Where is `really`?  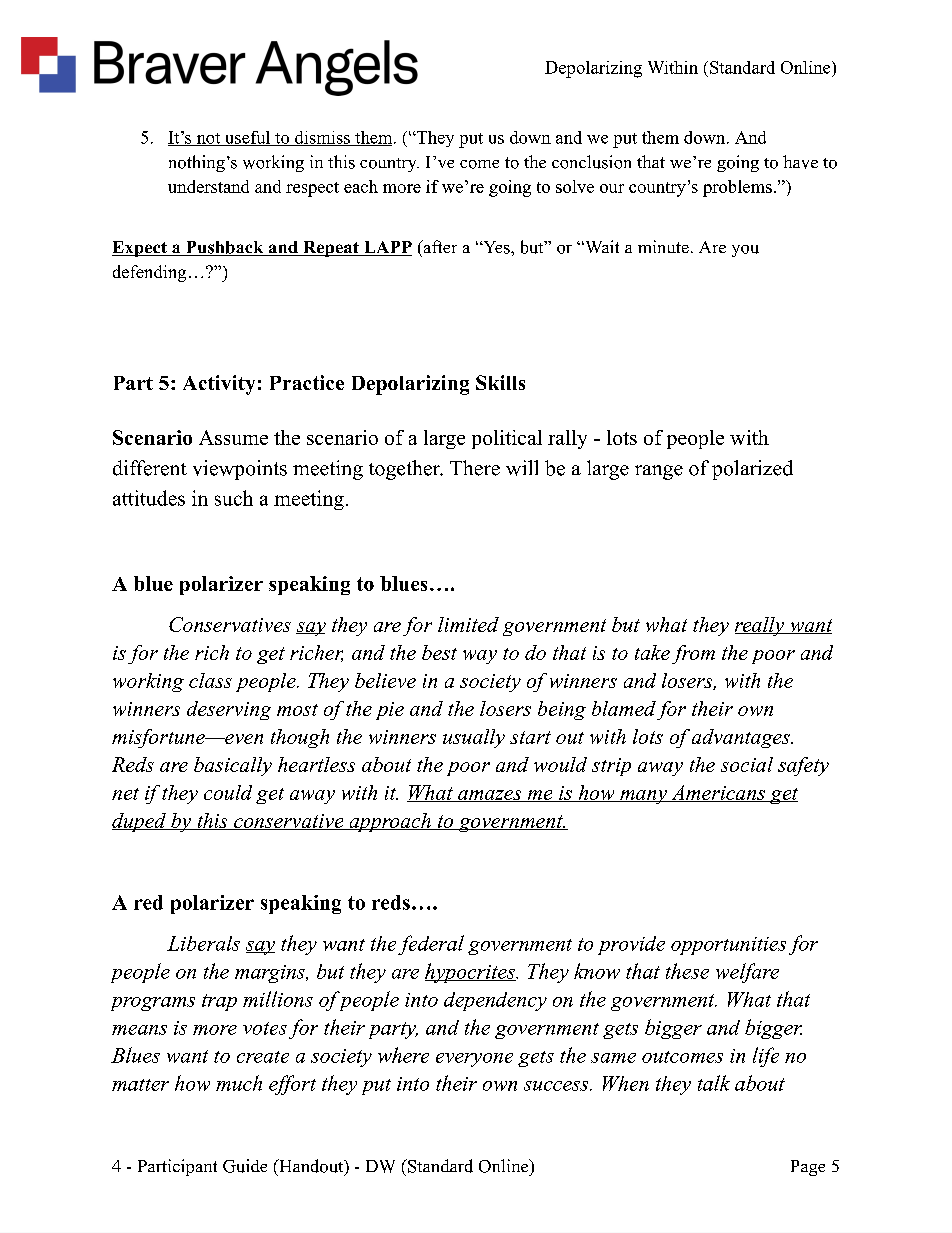 really is located at coordinates (761, 626).
